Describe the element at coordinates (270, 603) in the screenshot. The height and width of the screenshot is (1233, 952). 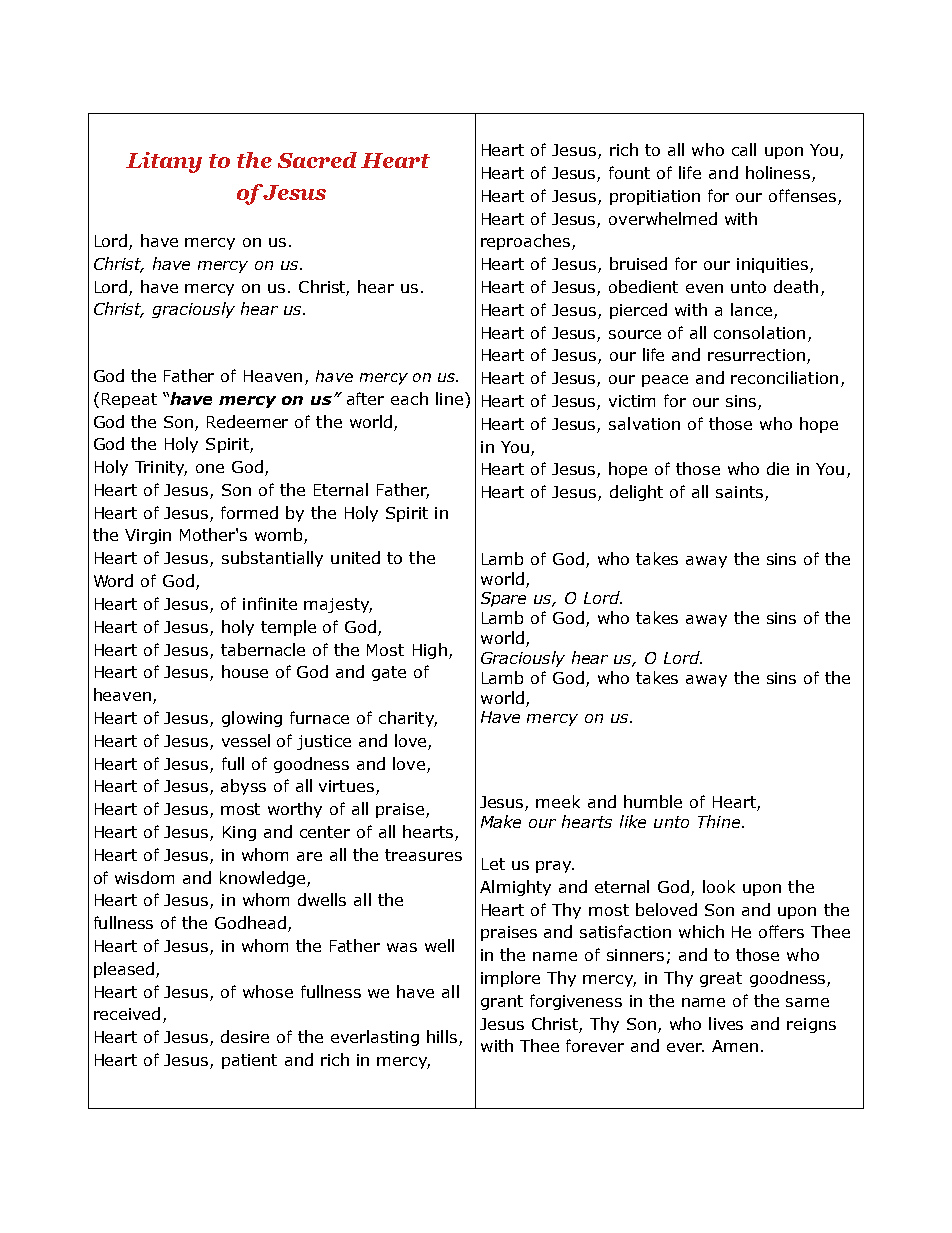
I see `infinite` at that location.
